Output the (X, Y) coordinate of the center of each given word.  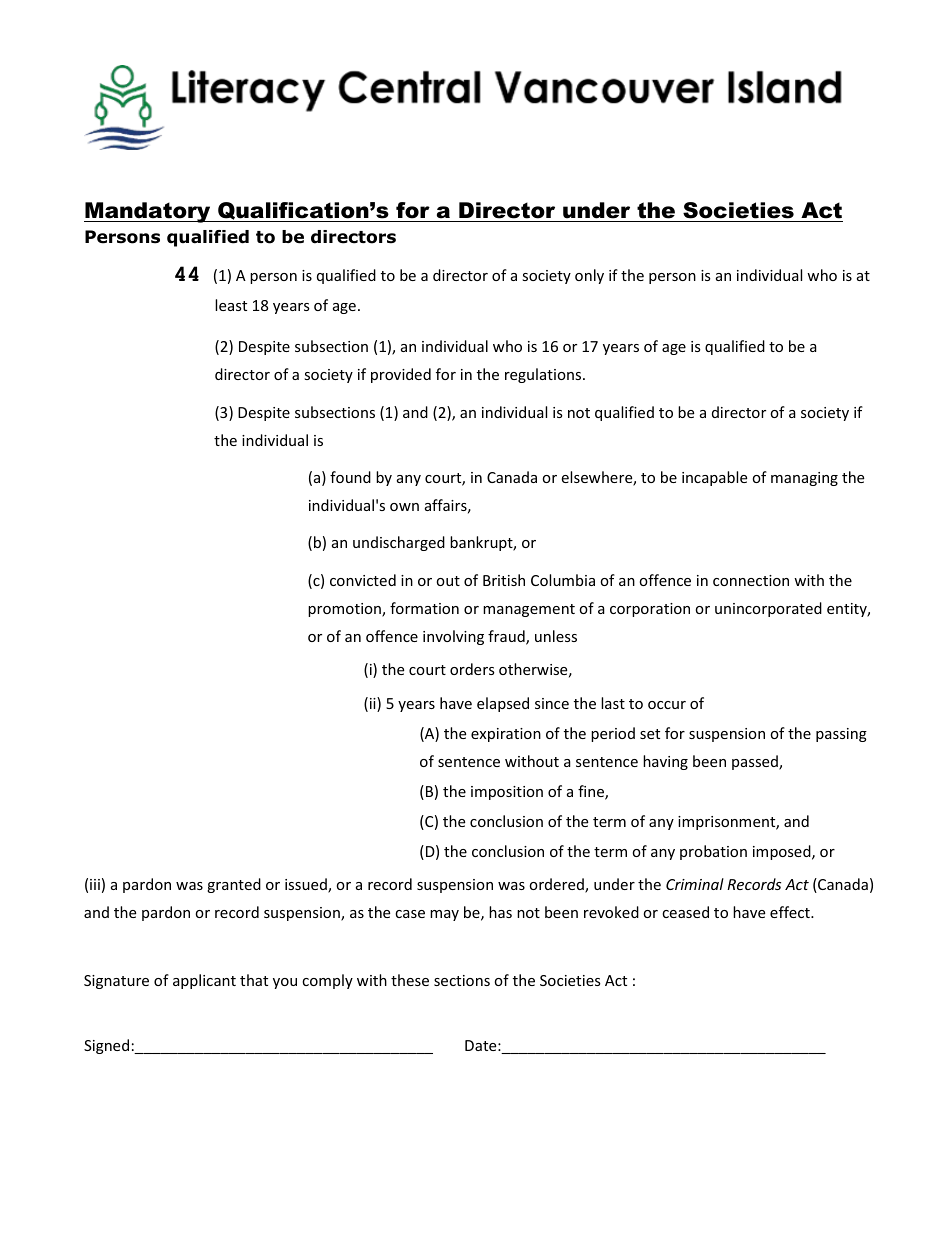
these (410, 980)
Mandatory (148, 212)
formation (424, 608)
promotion (345, 610)
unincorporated (768, 609)
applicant (204, 981)
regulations (544, 375)
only (589, 276)
